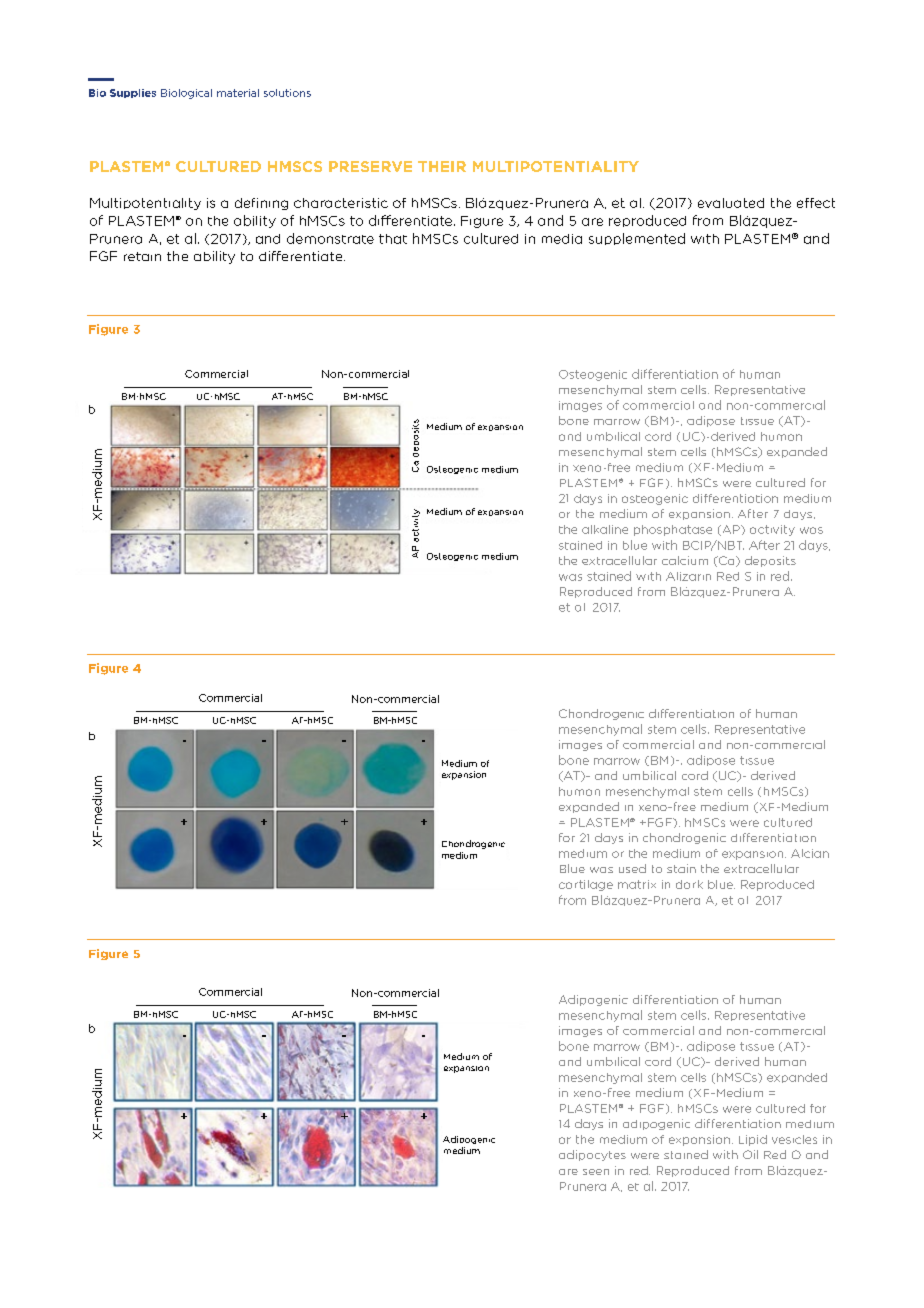 Image resolution: width=924 pixels, height=1308 pixels. Describe the element at coordinates (142, 256) in the screenshot. I see `retain` at that location.
